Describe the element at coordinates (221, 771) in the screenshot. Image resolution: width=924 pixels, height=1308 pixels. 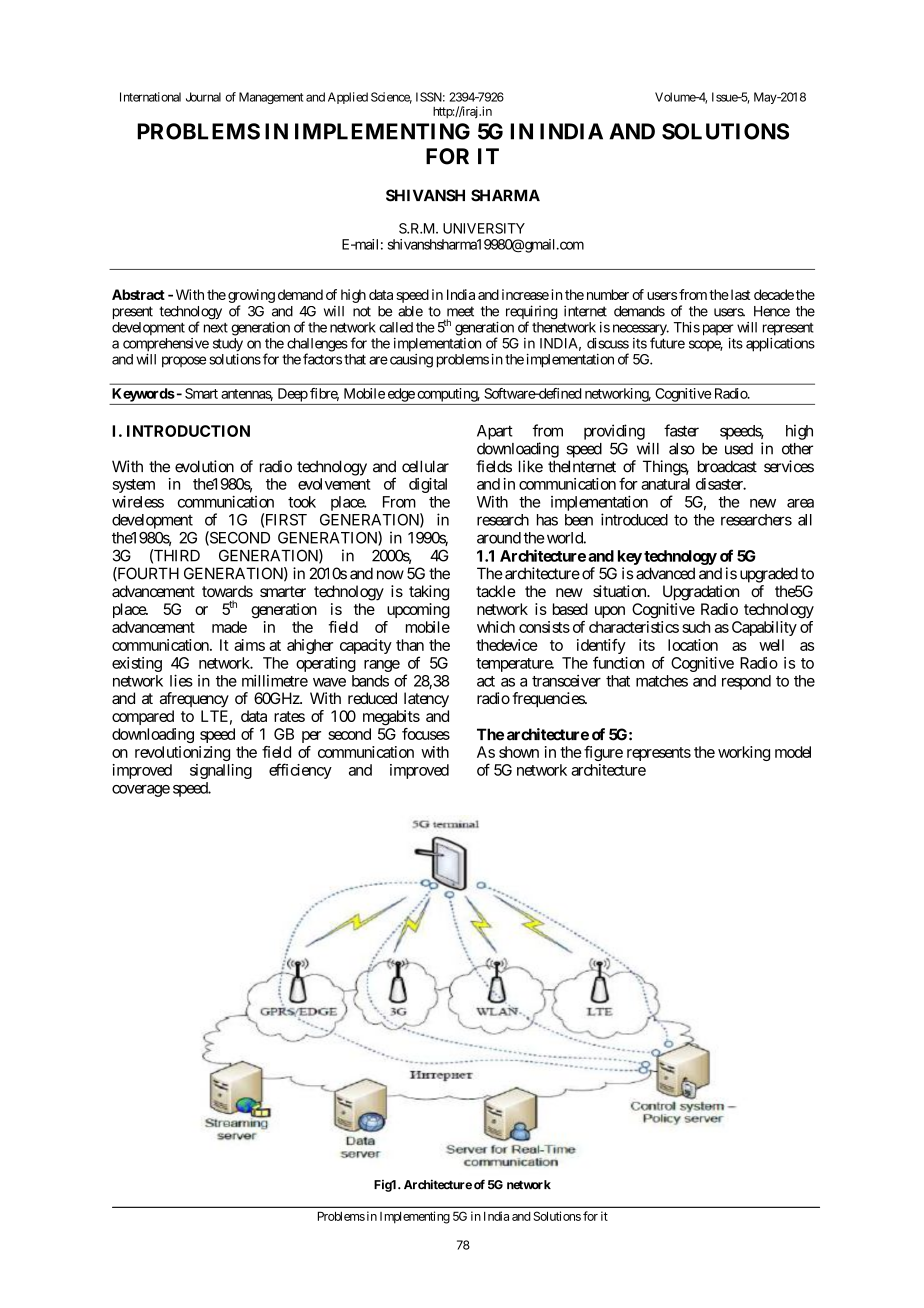
I see `signalling` at that location.
